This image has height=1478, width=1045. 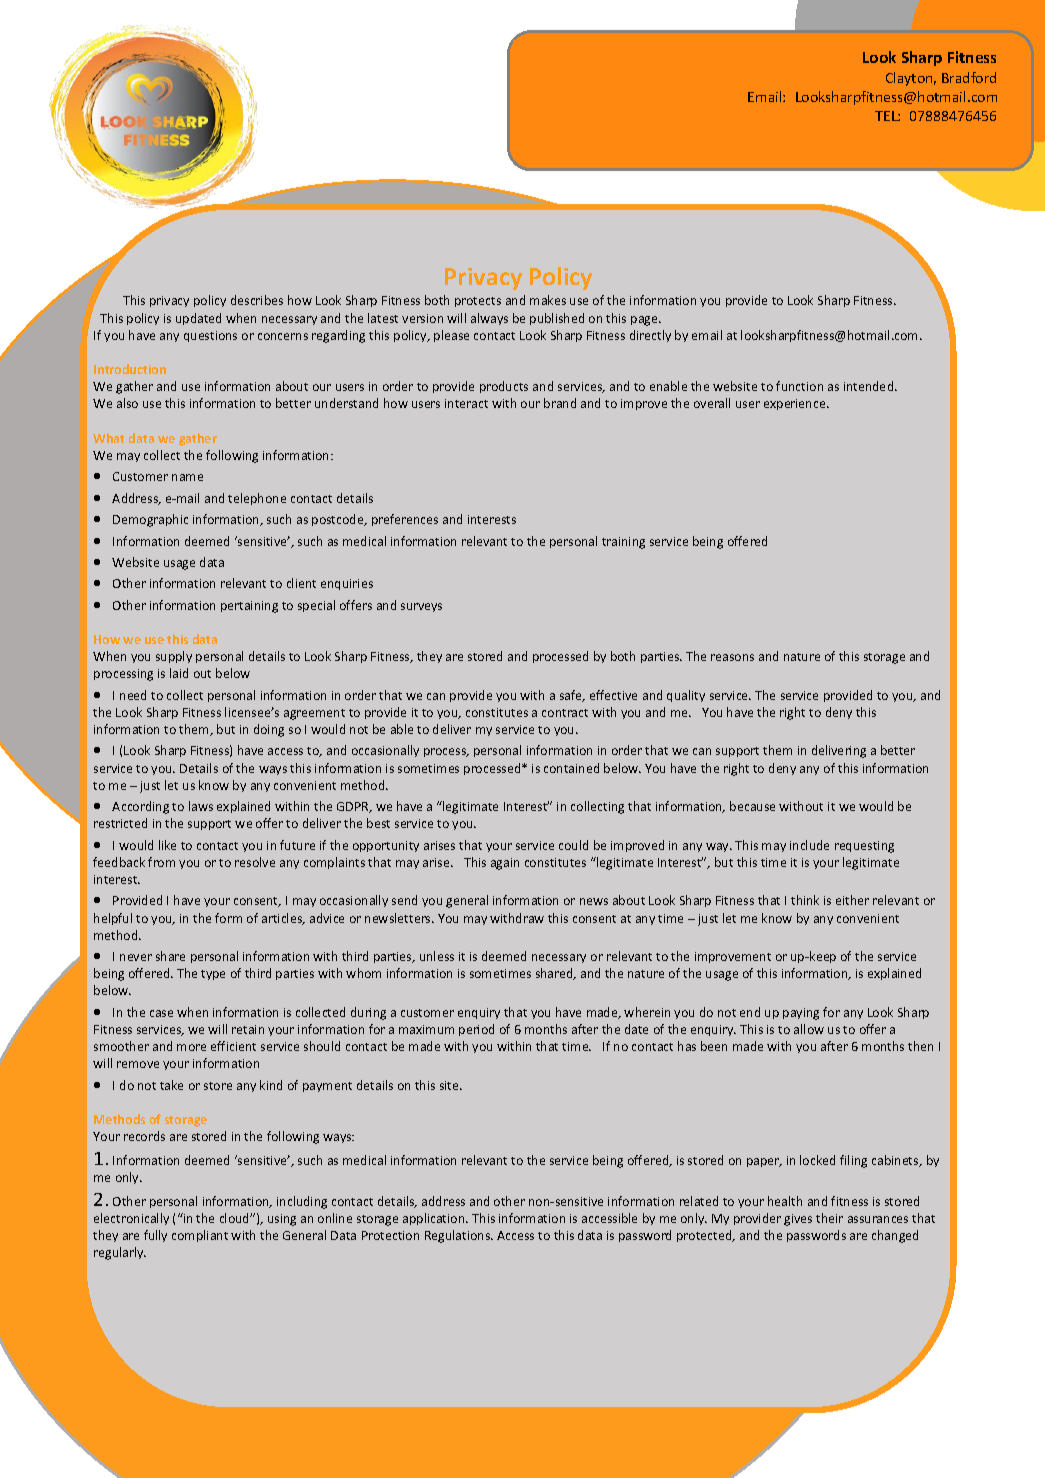 What do you see at coordinates (573, 845) in the image?
I see `could` at bounding box center [573, 845].
